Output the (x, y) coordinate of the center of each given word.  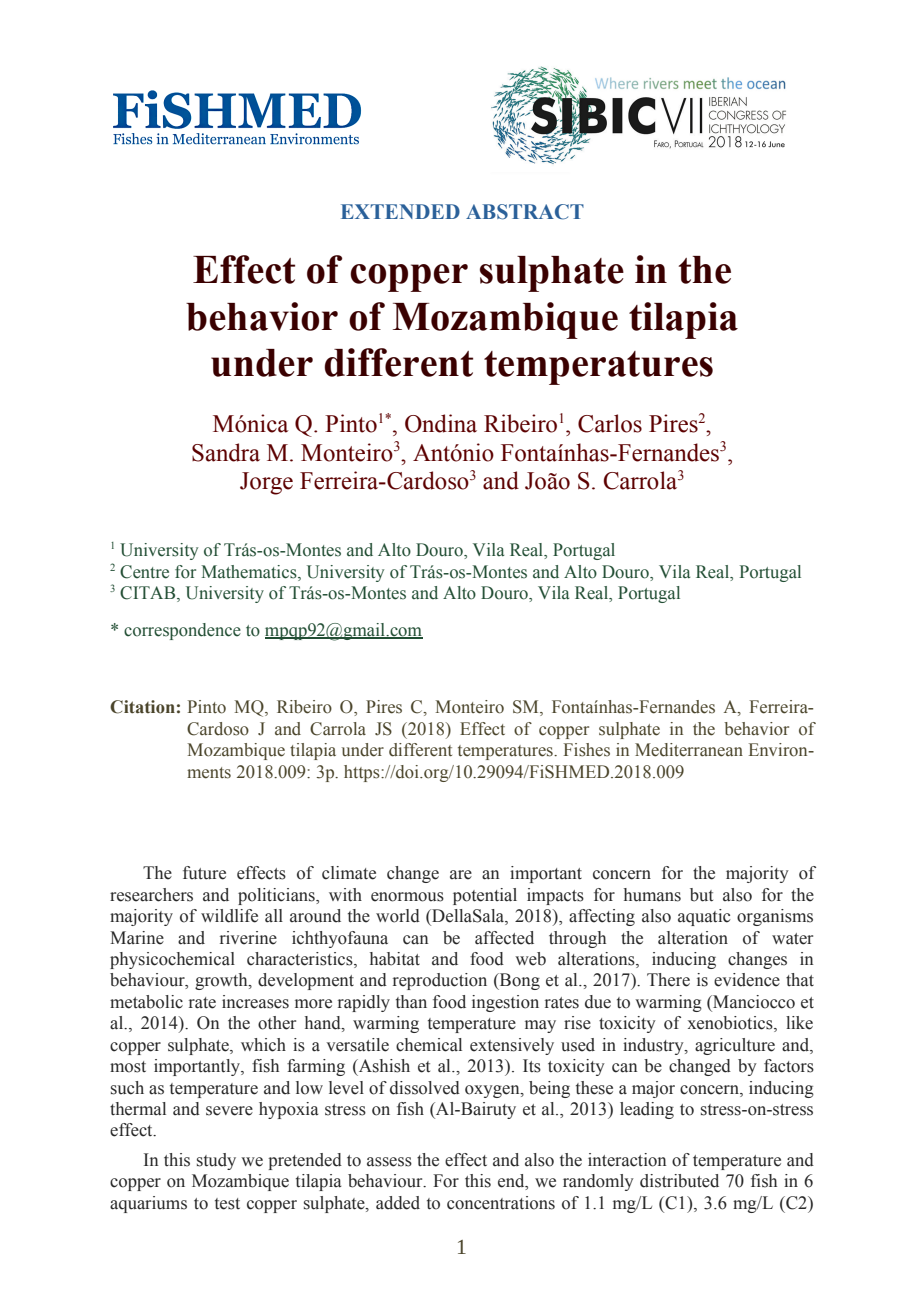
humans (652, 895)
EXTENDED (400, 211)
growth (222, 981)
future (204, 873)
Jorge (266, 483)
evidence (747, 980)
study (216, 1161)
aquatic (704, 917)
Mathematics (250, 573)
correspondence (182, 631)
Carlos (610, 423)
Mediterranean (689, 750)
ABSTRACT (525, 212)
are (461, 875)
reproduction (440, 981)
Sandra (226, 452)
